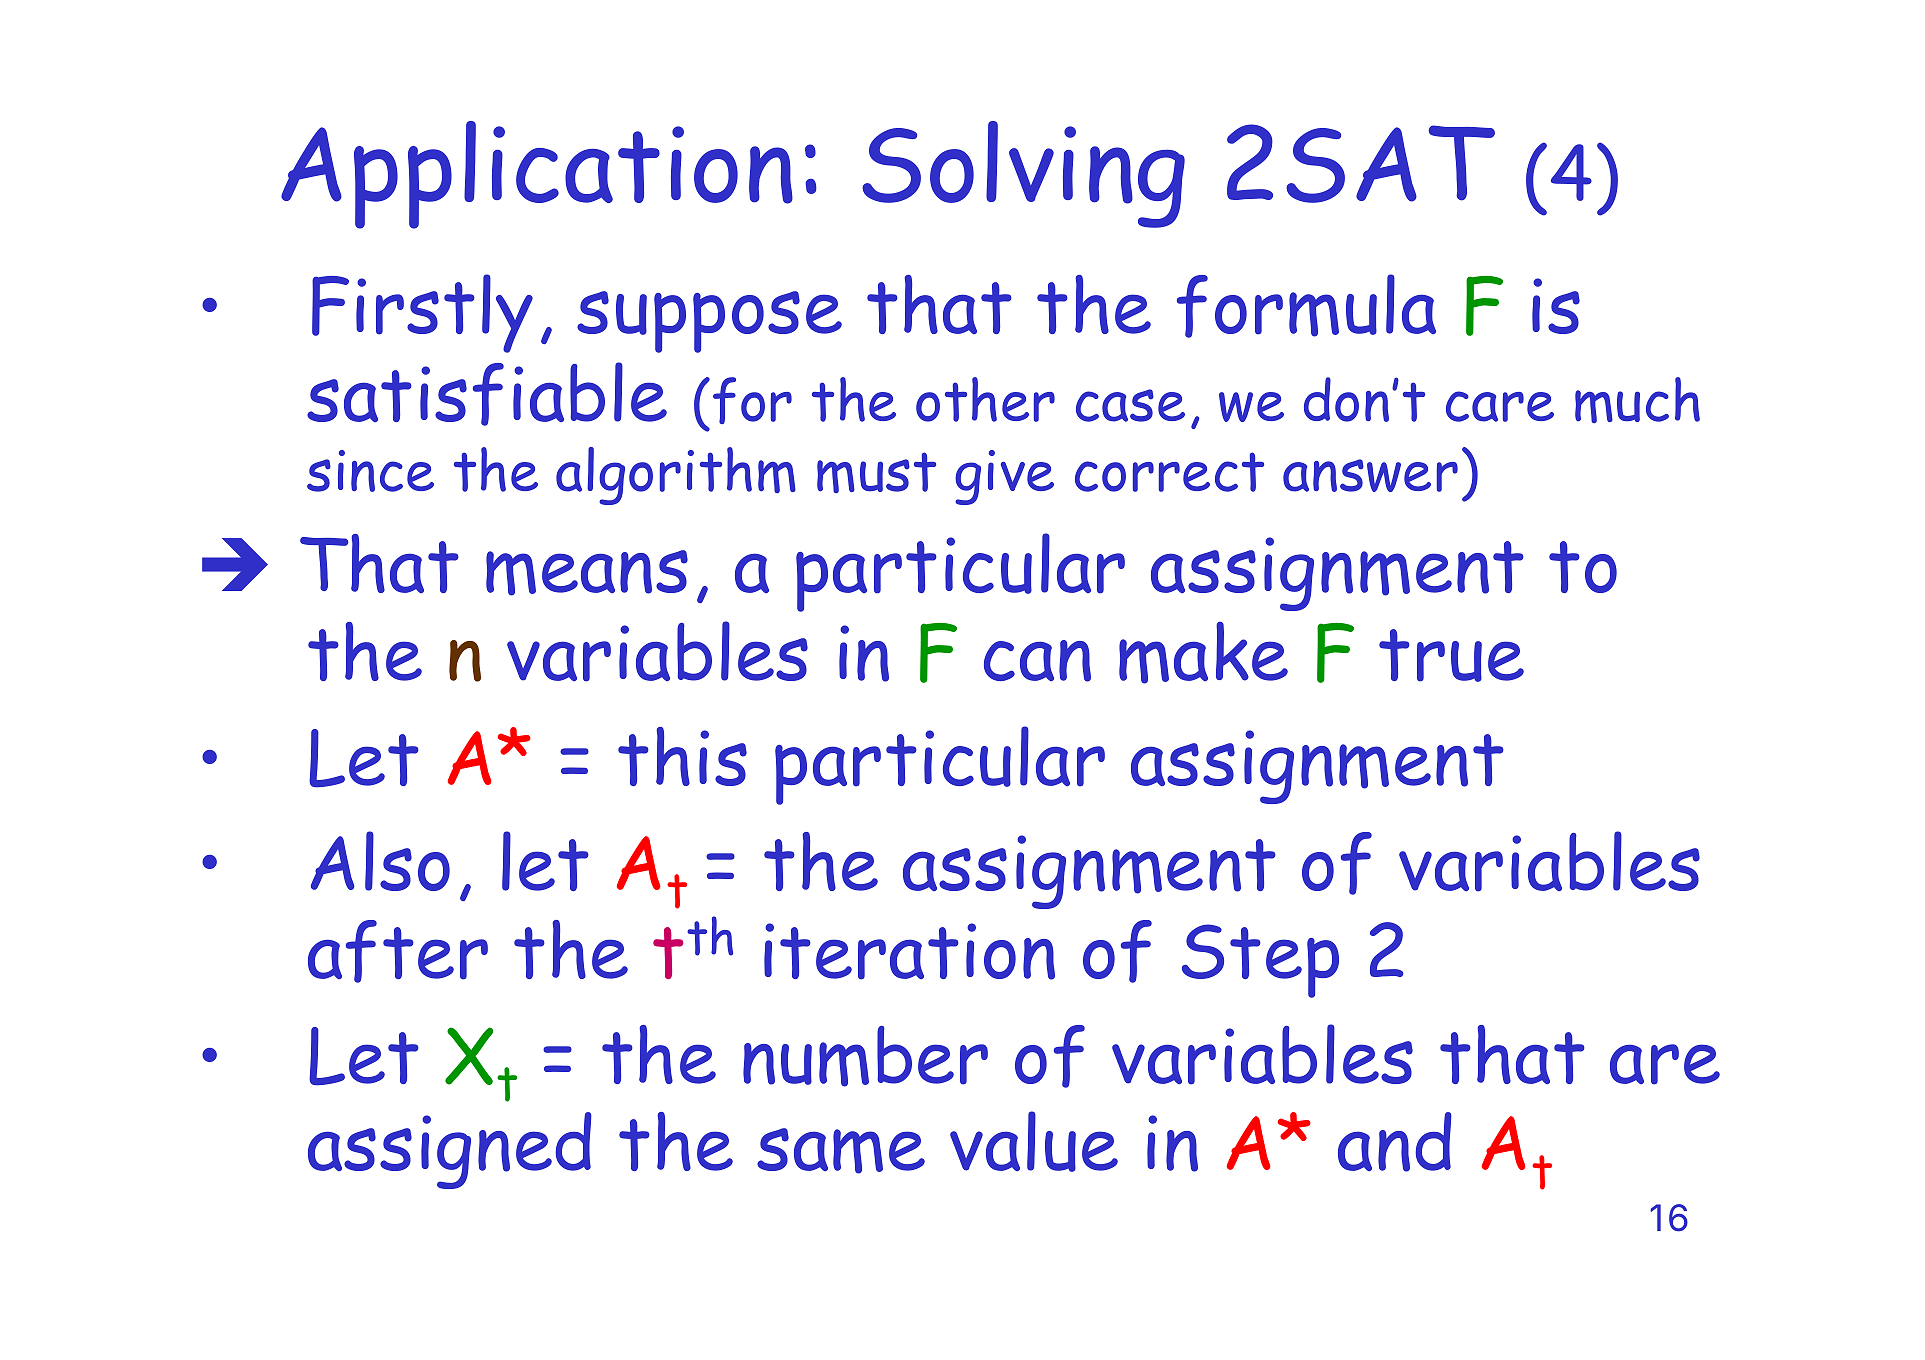 The width and height of the screenshot is (1925, 1360). Describe the element at coordinates (380, 861) in the screenshot. I see `Also` at that location.
